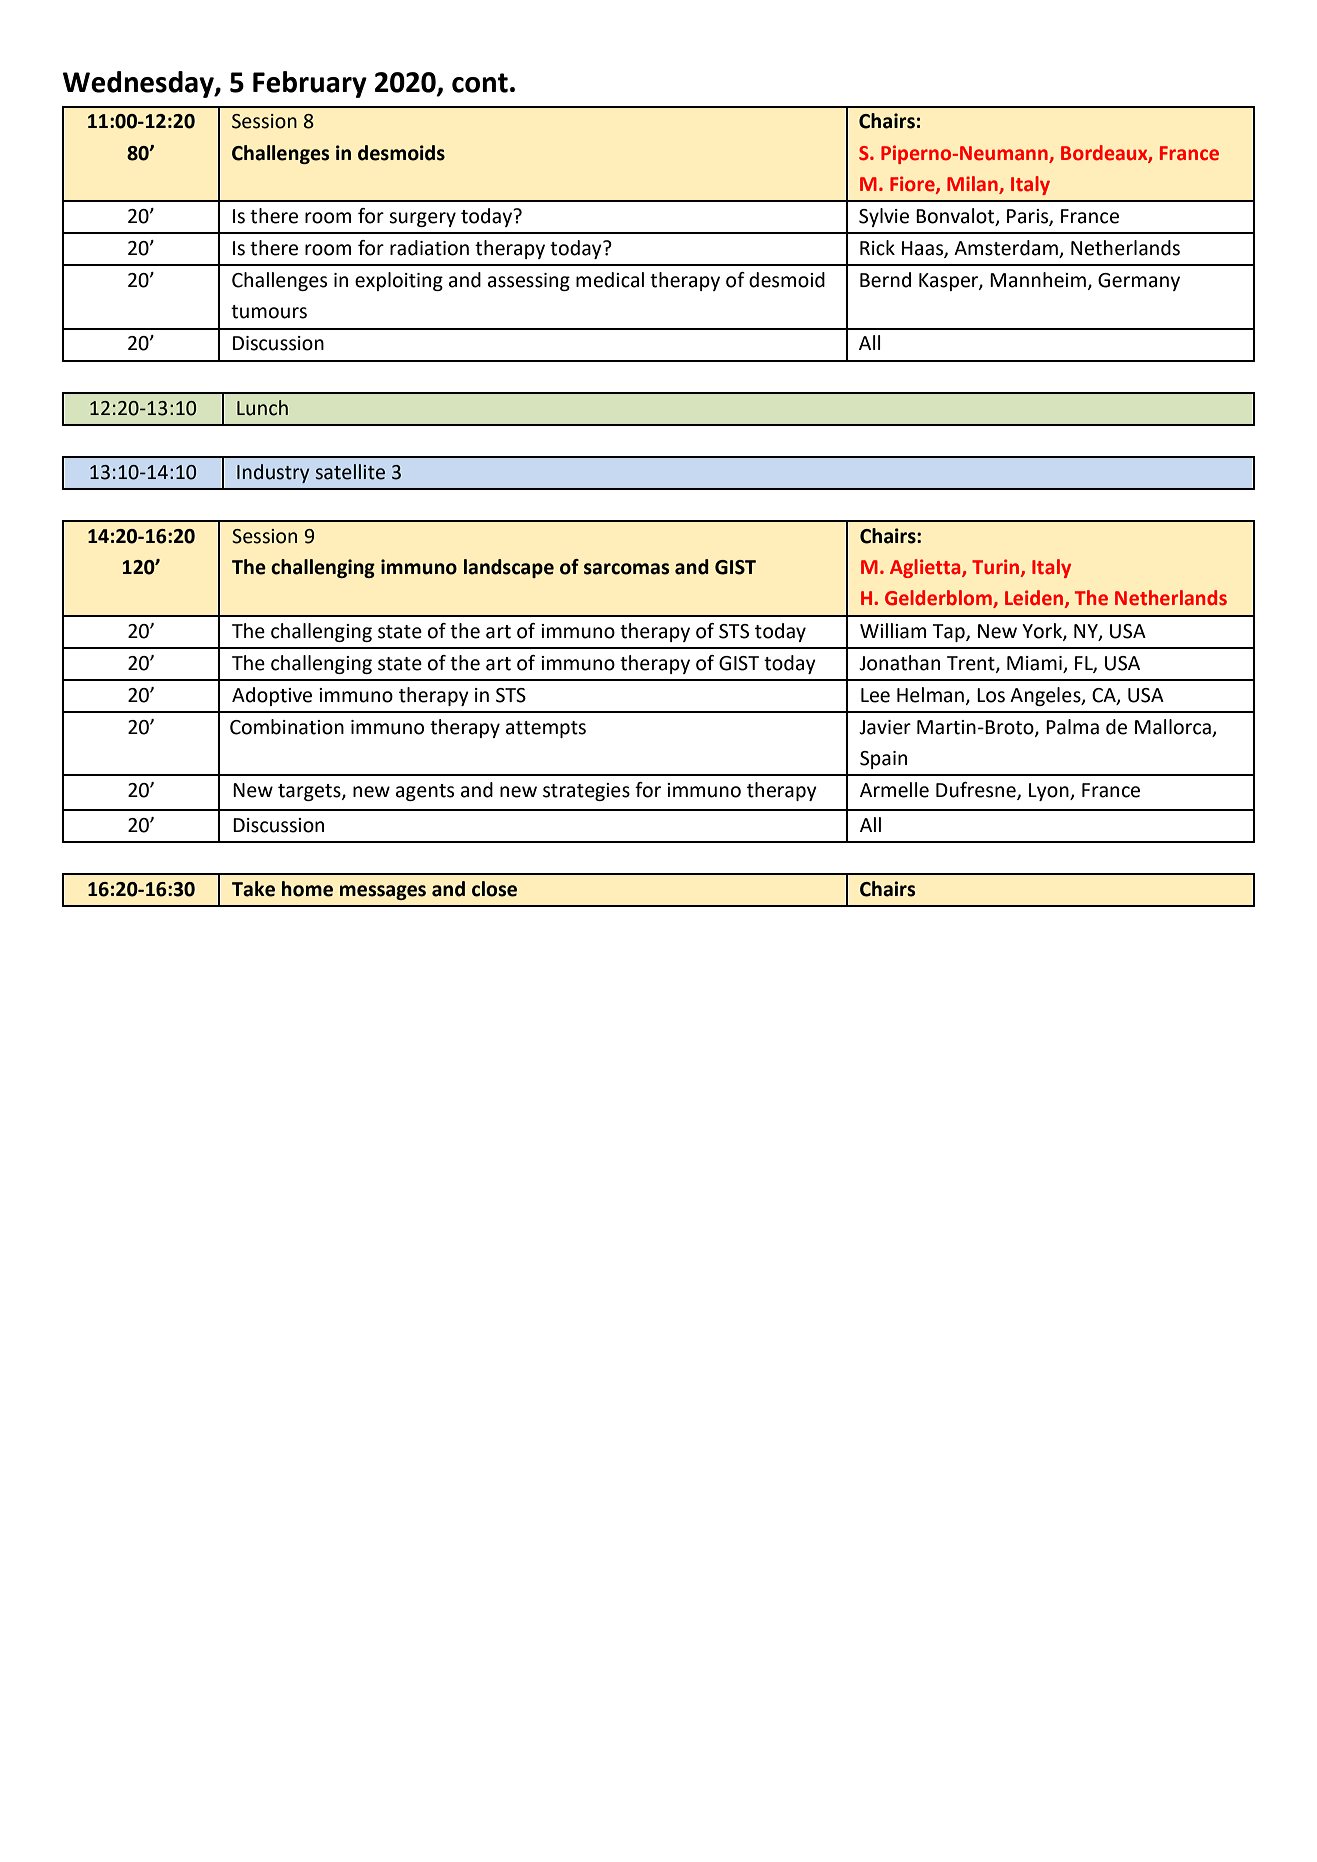  What do you see at coordinates (972, 183) in the screenshot?
I see `Milan` at bounding box center [972, 183].
